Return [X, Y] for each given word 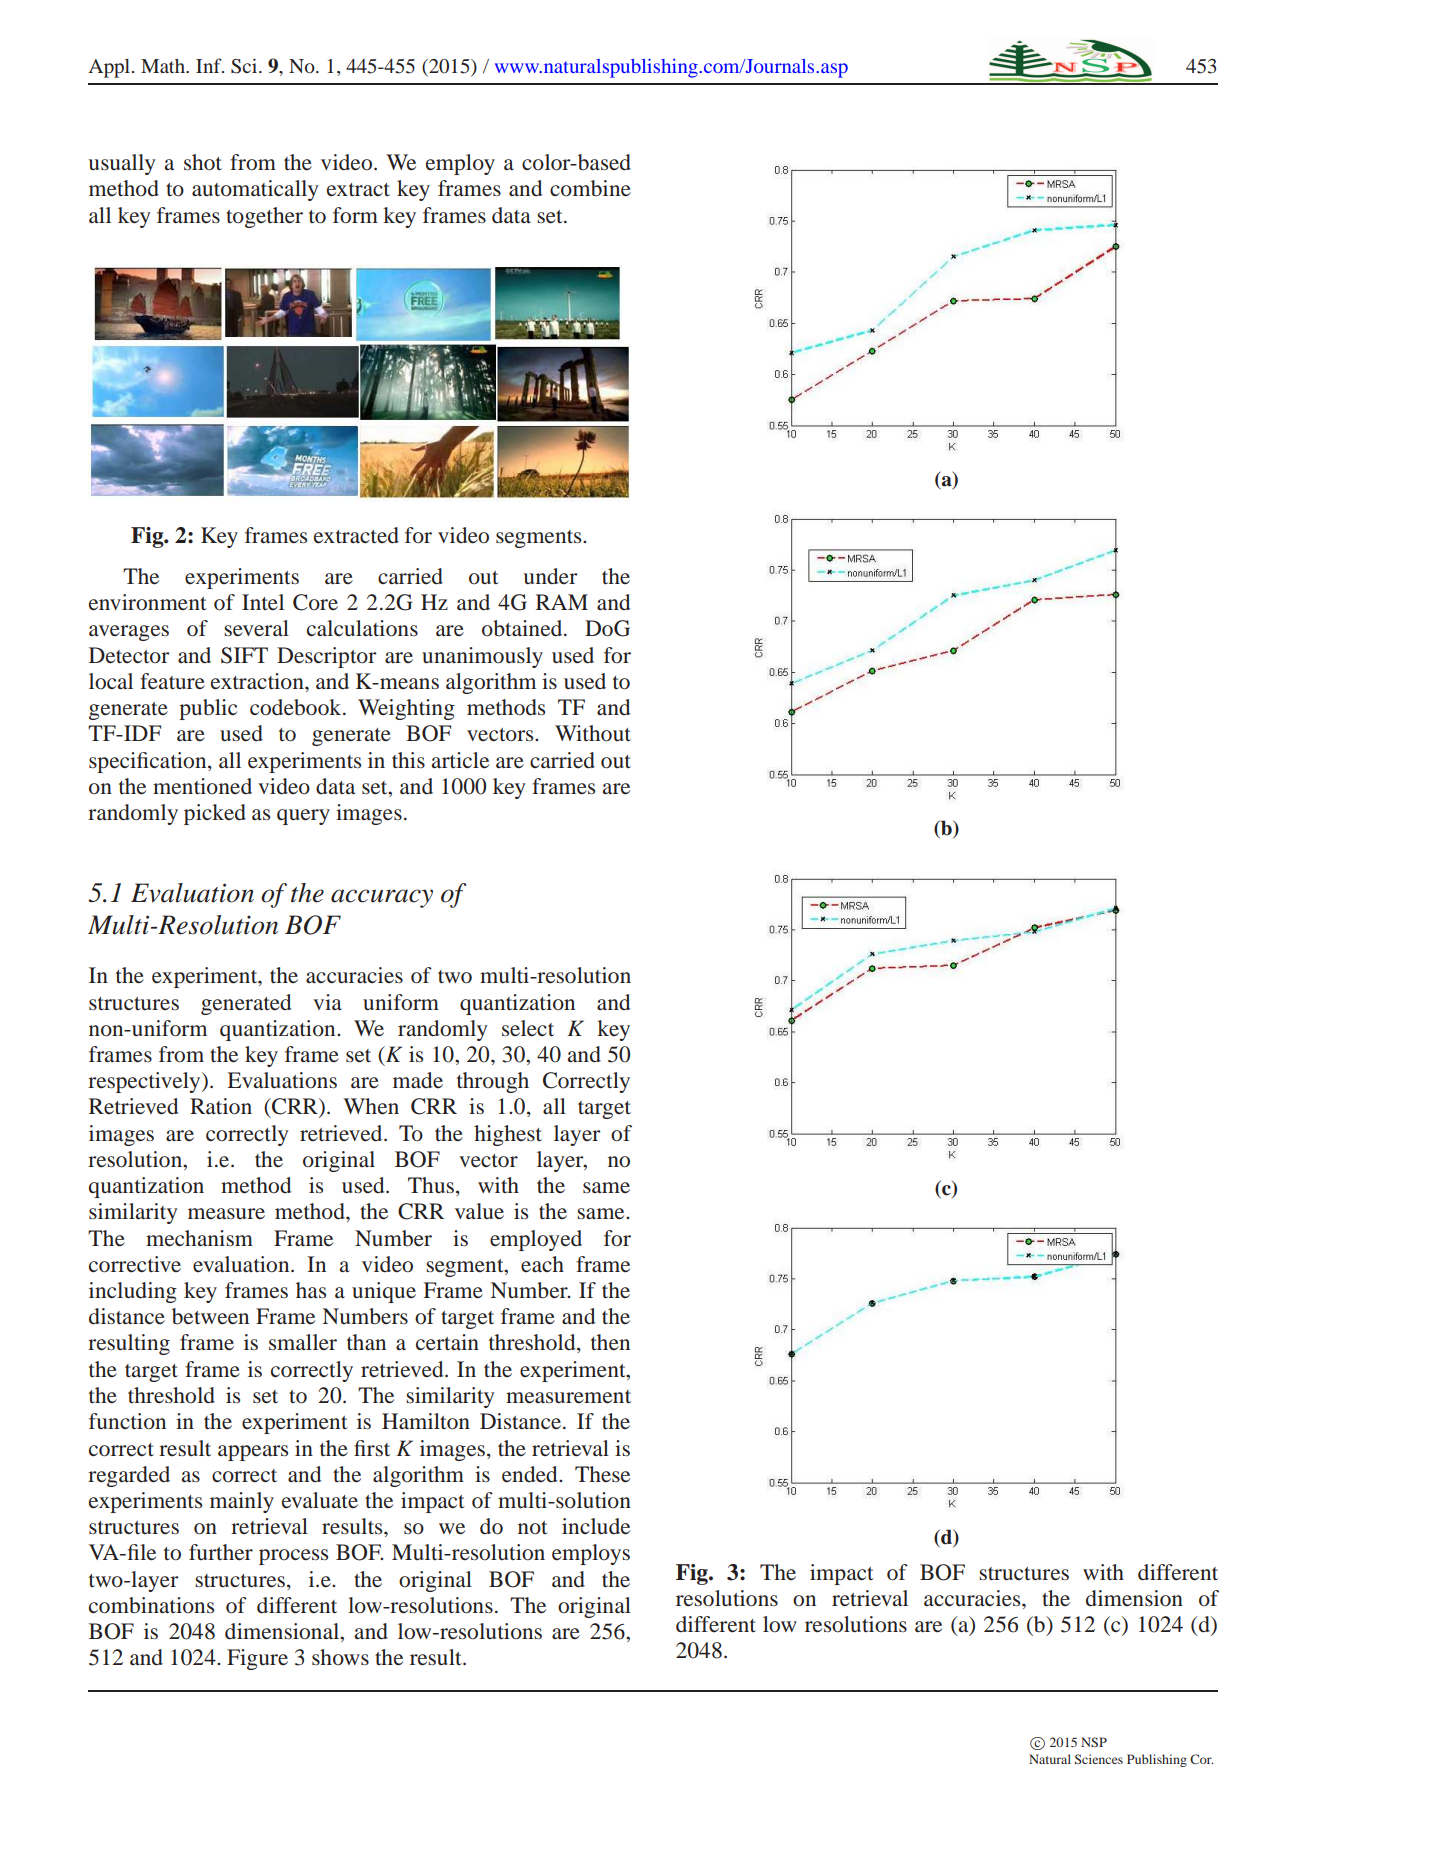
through [493, 1082]
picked [215, 814]
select [528, 1028]
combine [590, 188]
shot [203, 162]
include [596, 1526]
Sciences [1099, 1759]
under [550, 576]
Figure [257, 1659]
